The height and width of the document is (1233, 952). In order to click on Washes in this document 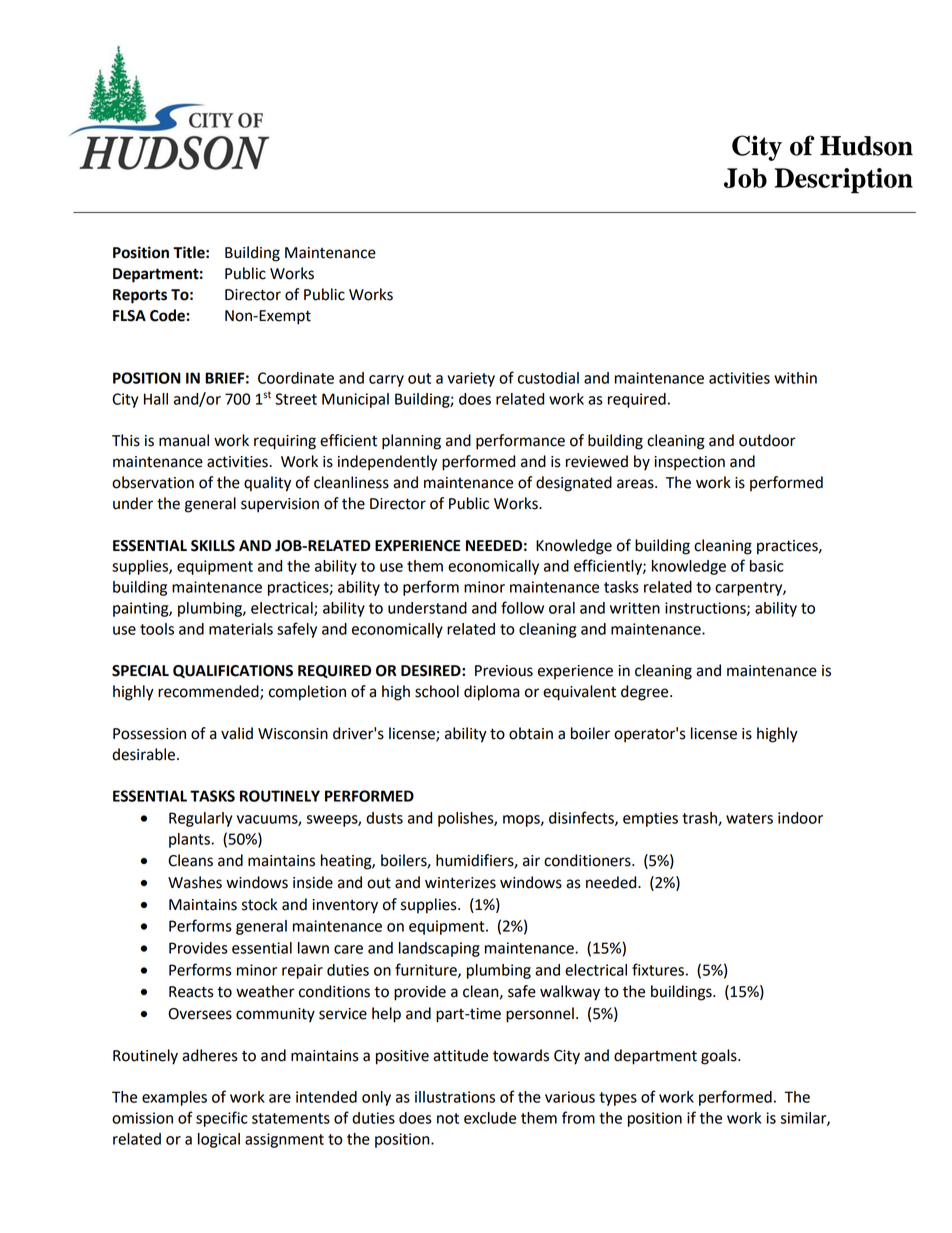, I will do `click(195, 882)`.
